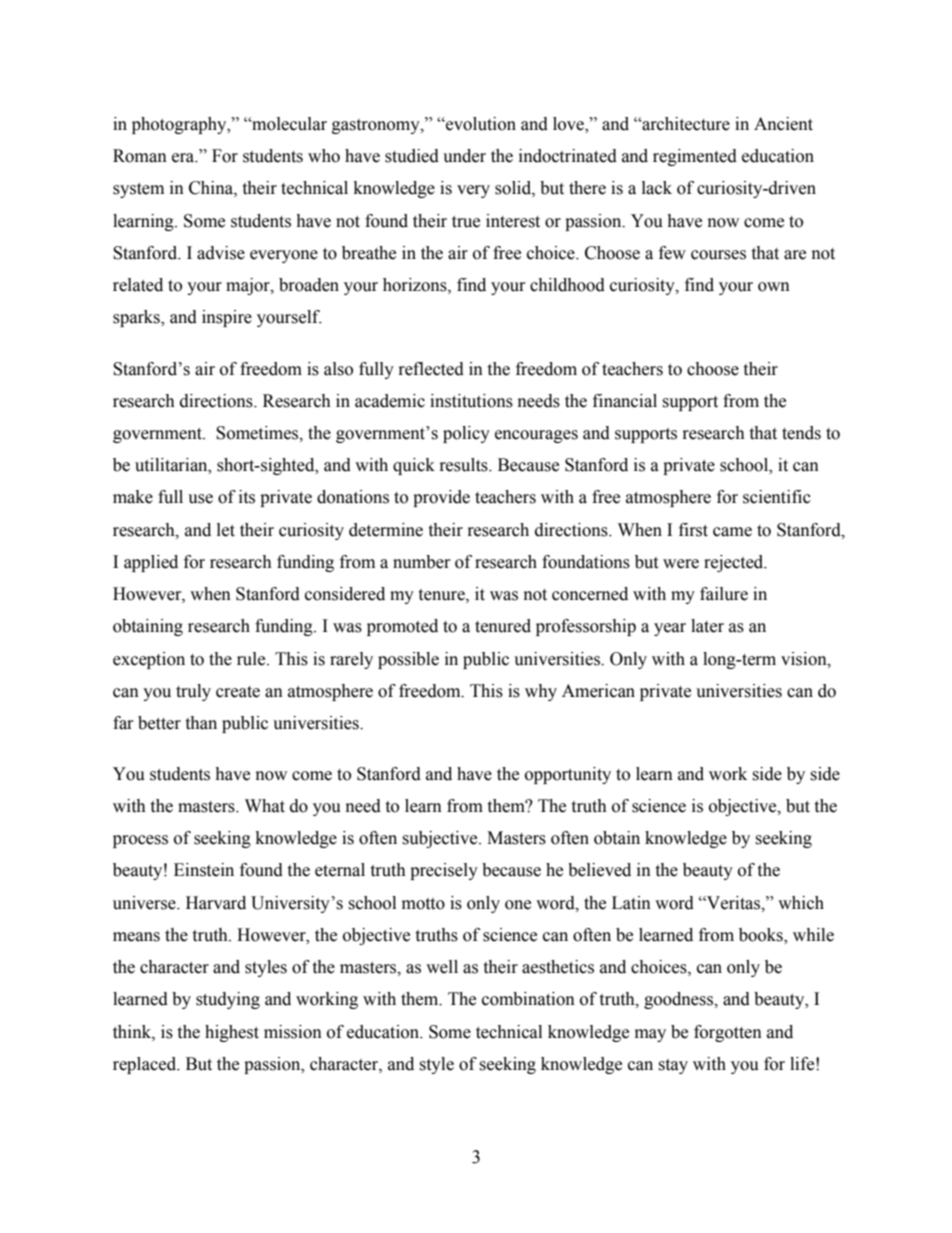 This screenshot has height=1233, width=952. Describe the element at coordinates (232, 1033) in the screenshot. I see `highest` at that location.
